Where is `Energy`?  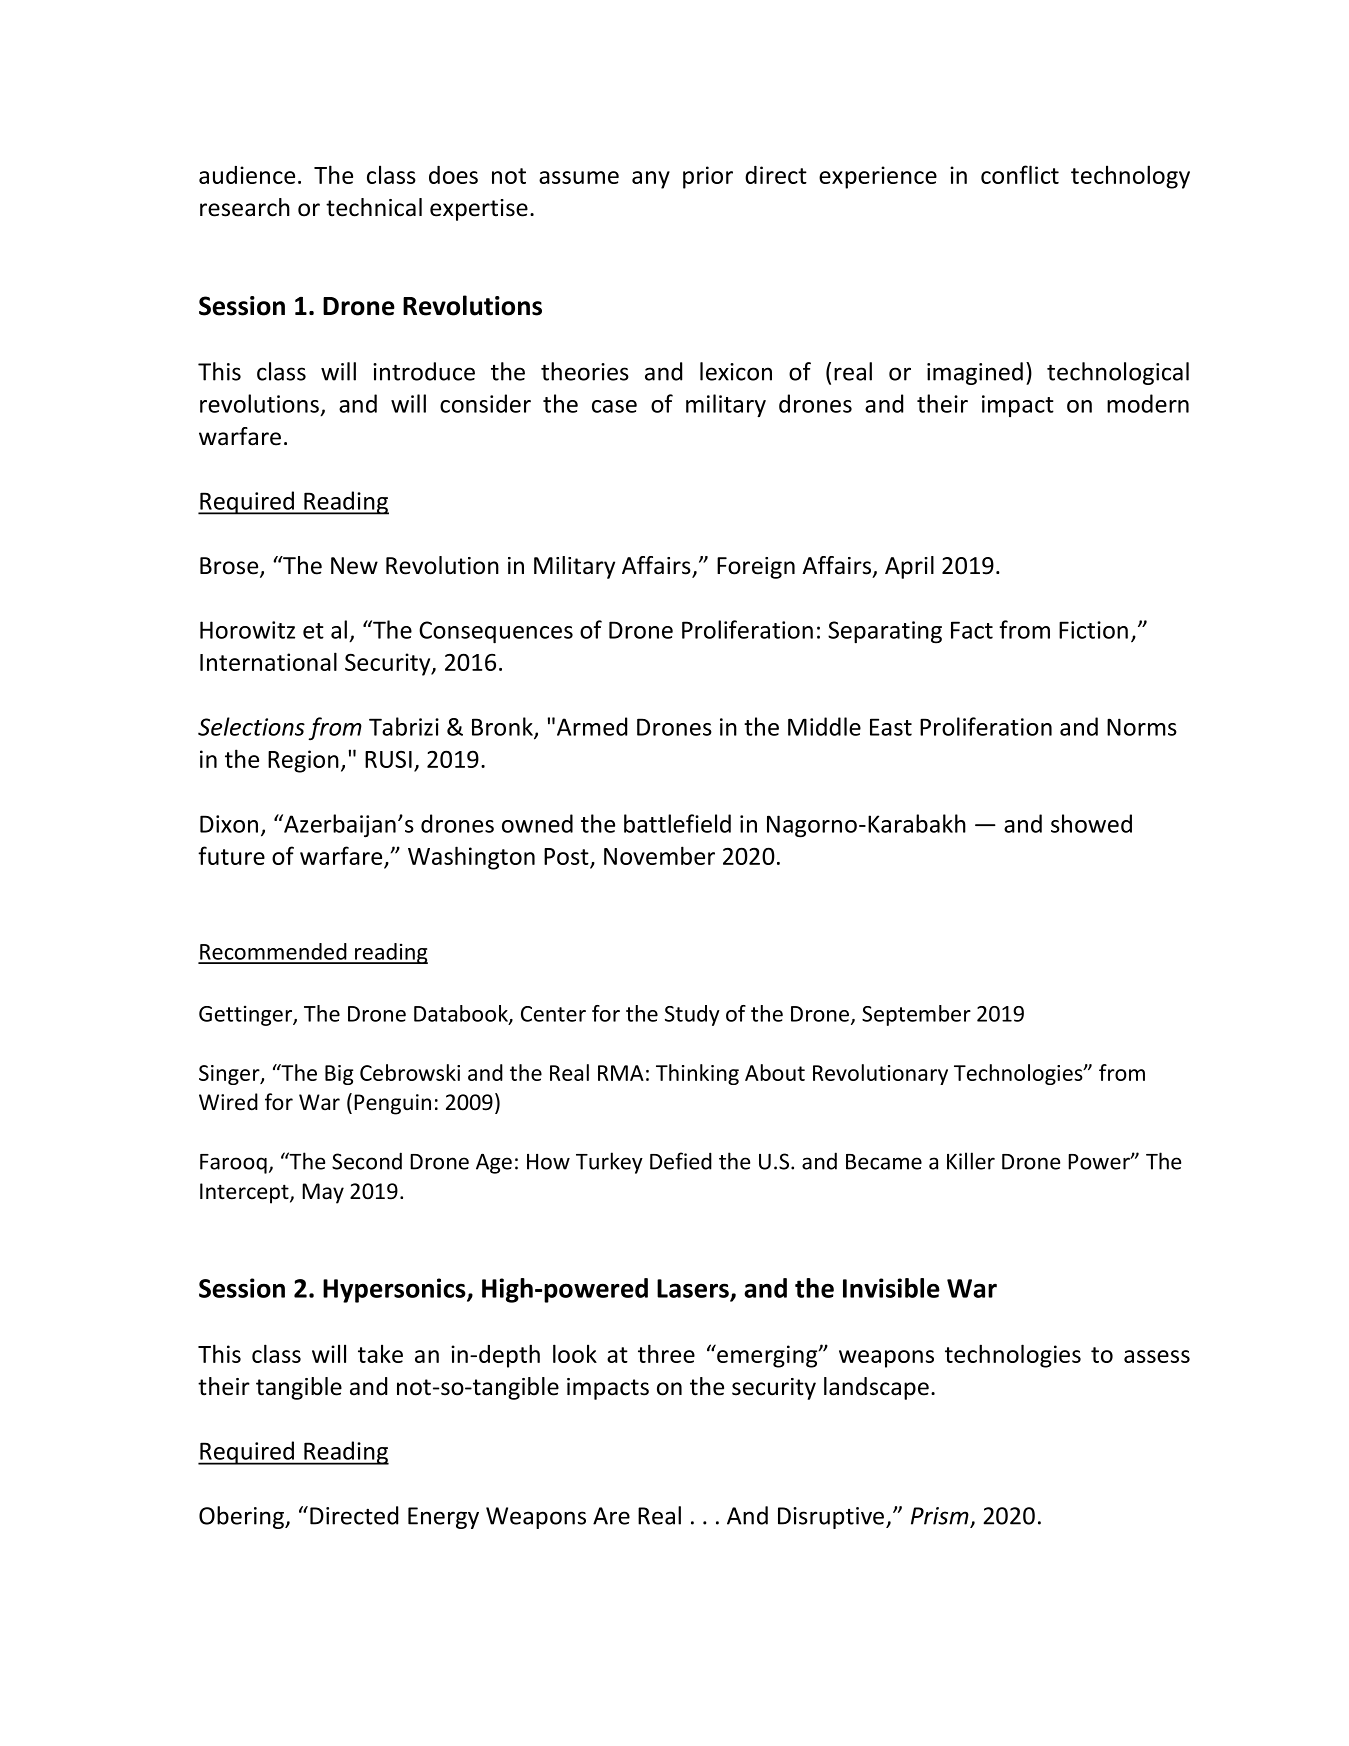
Energy is located at coordinates (443, 1518).
